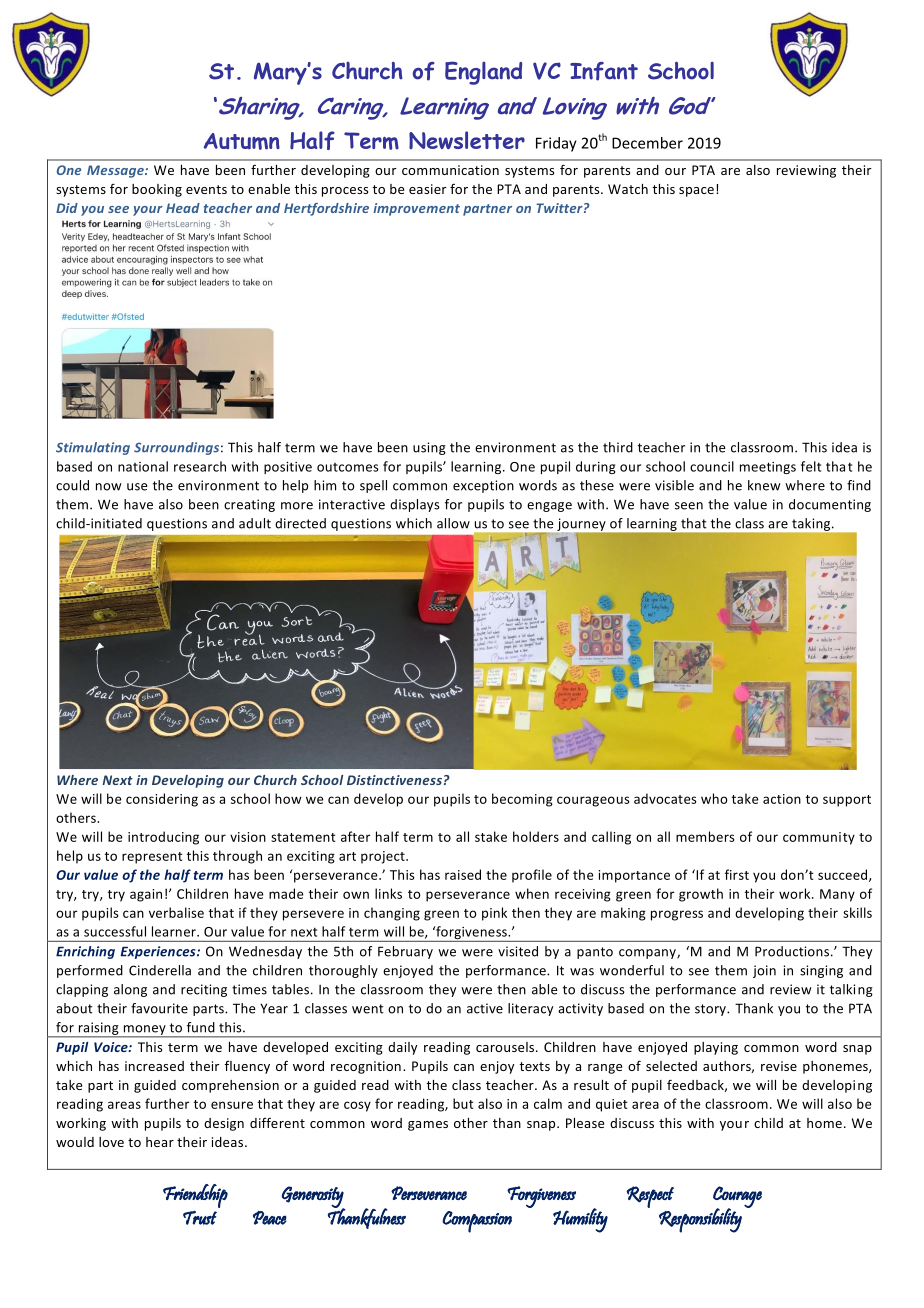  I want to click on allow, so click(453, 523).
